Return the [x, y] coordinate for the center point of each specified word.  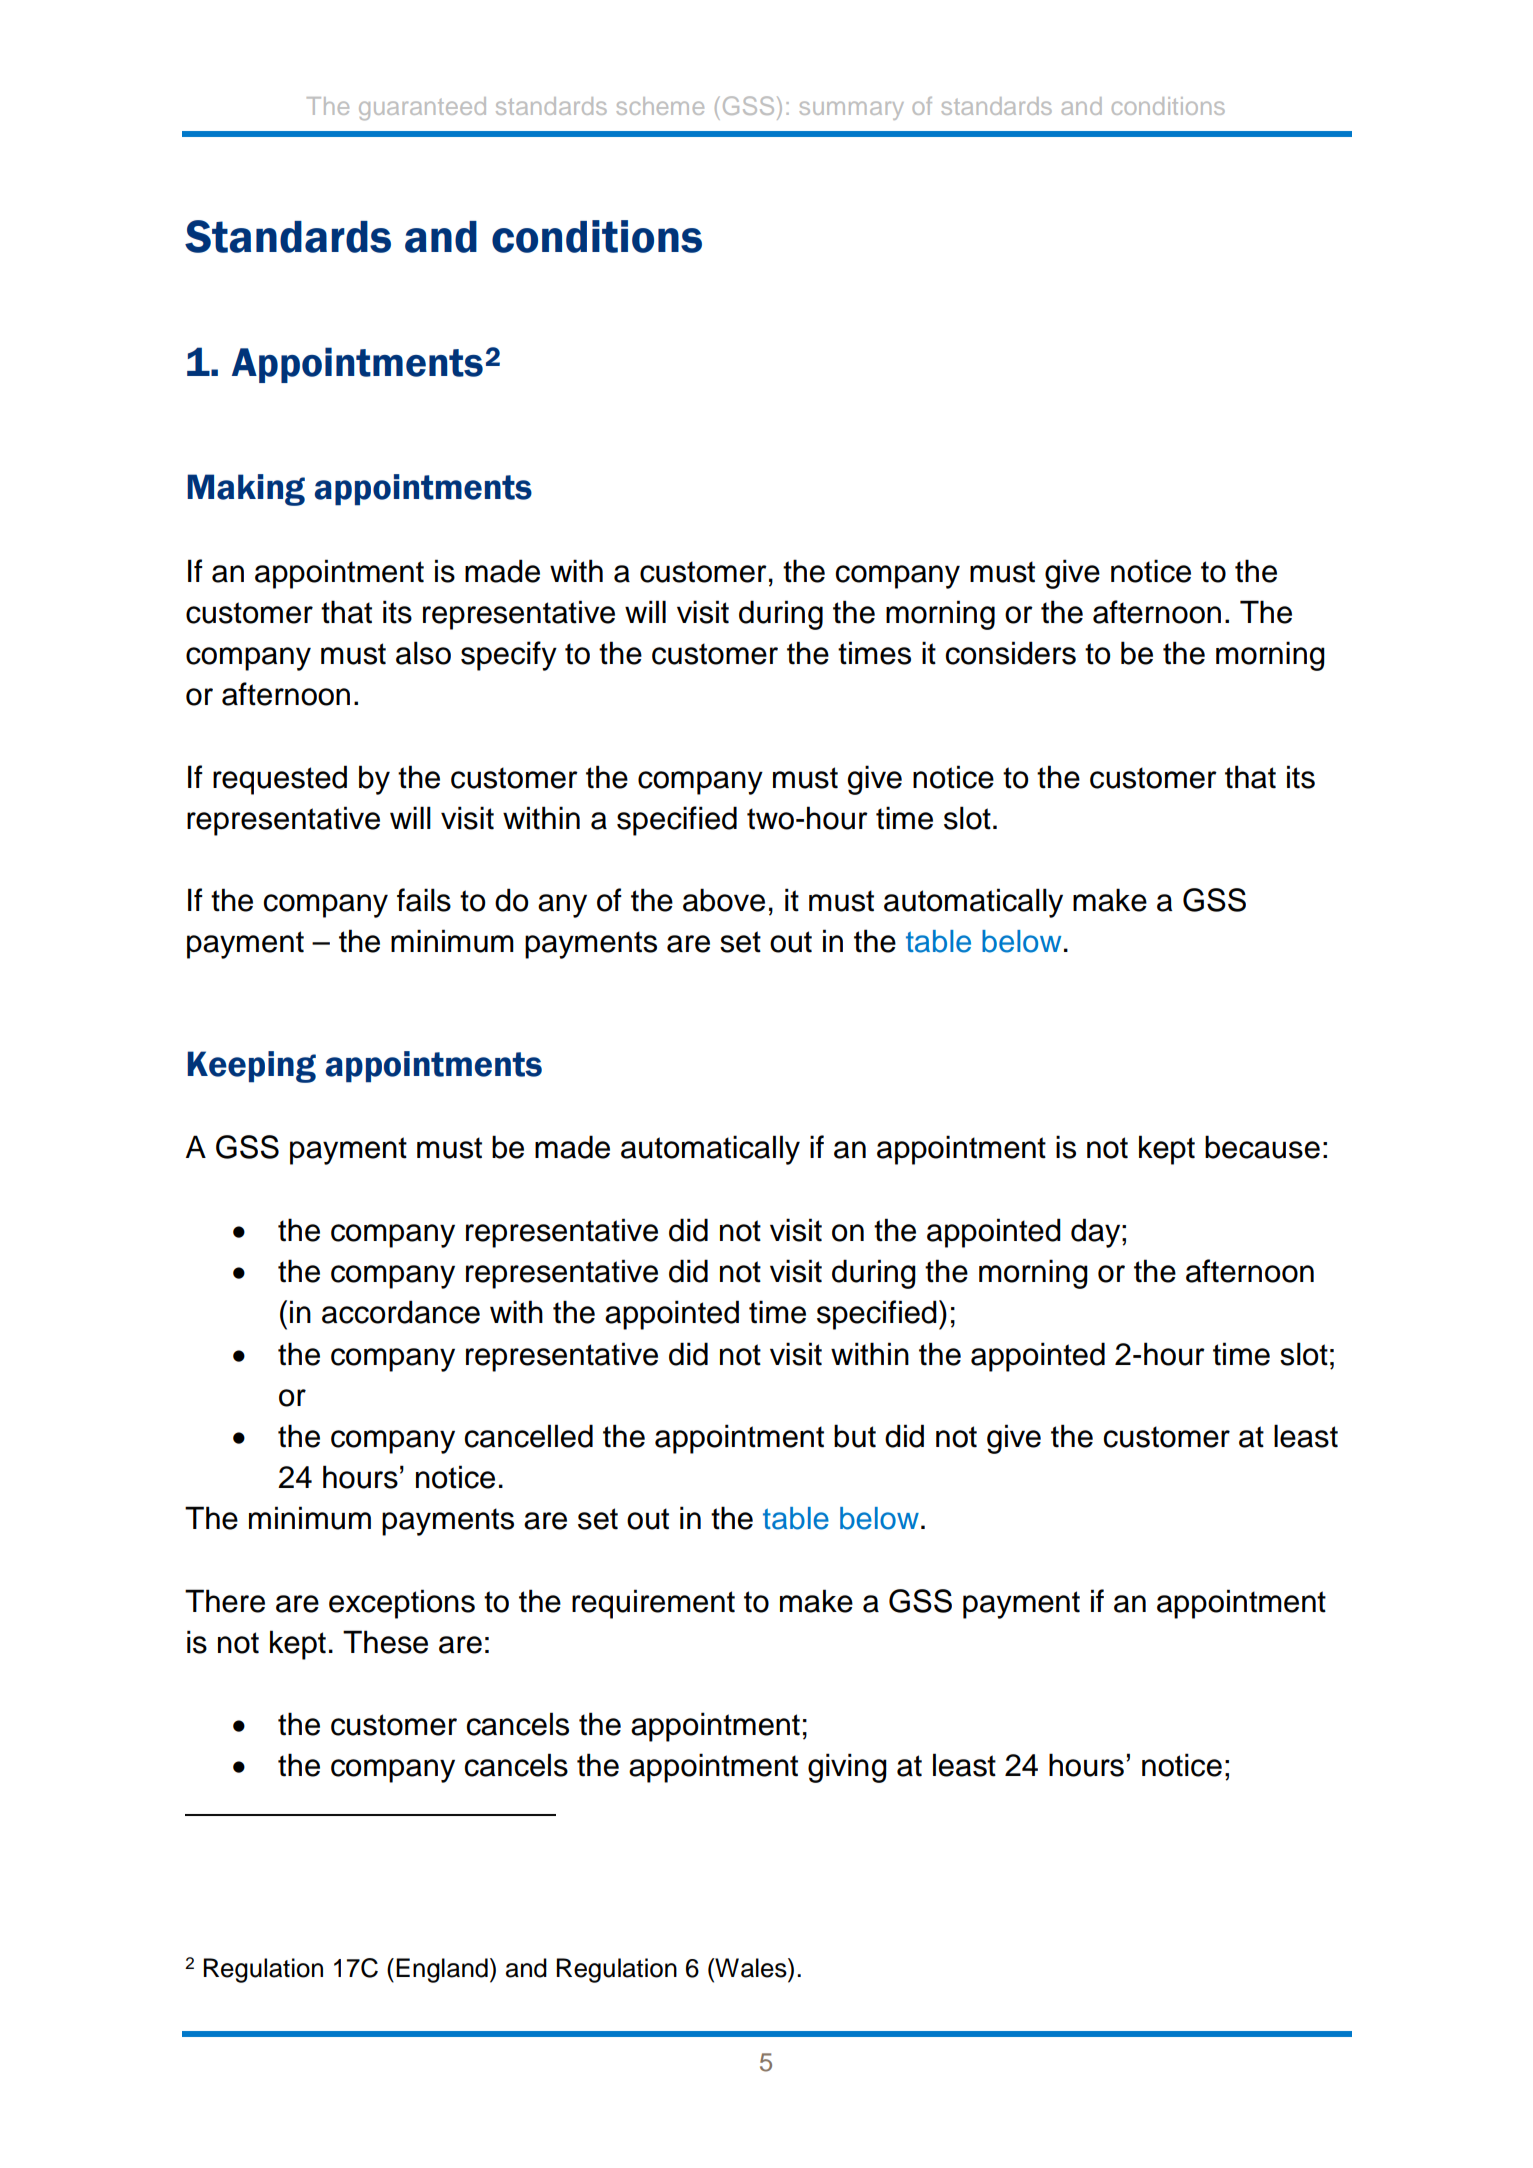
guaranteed [422, 108]
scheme [660, 106]
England [442, 1970]
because [1262, 1147]
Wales [751, 1968]
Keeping [251, 1067]
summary [852, 110]
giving [847, 1768]
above [724, 900]
